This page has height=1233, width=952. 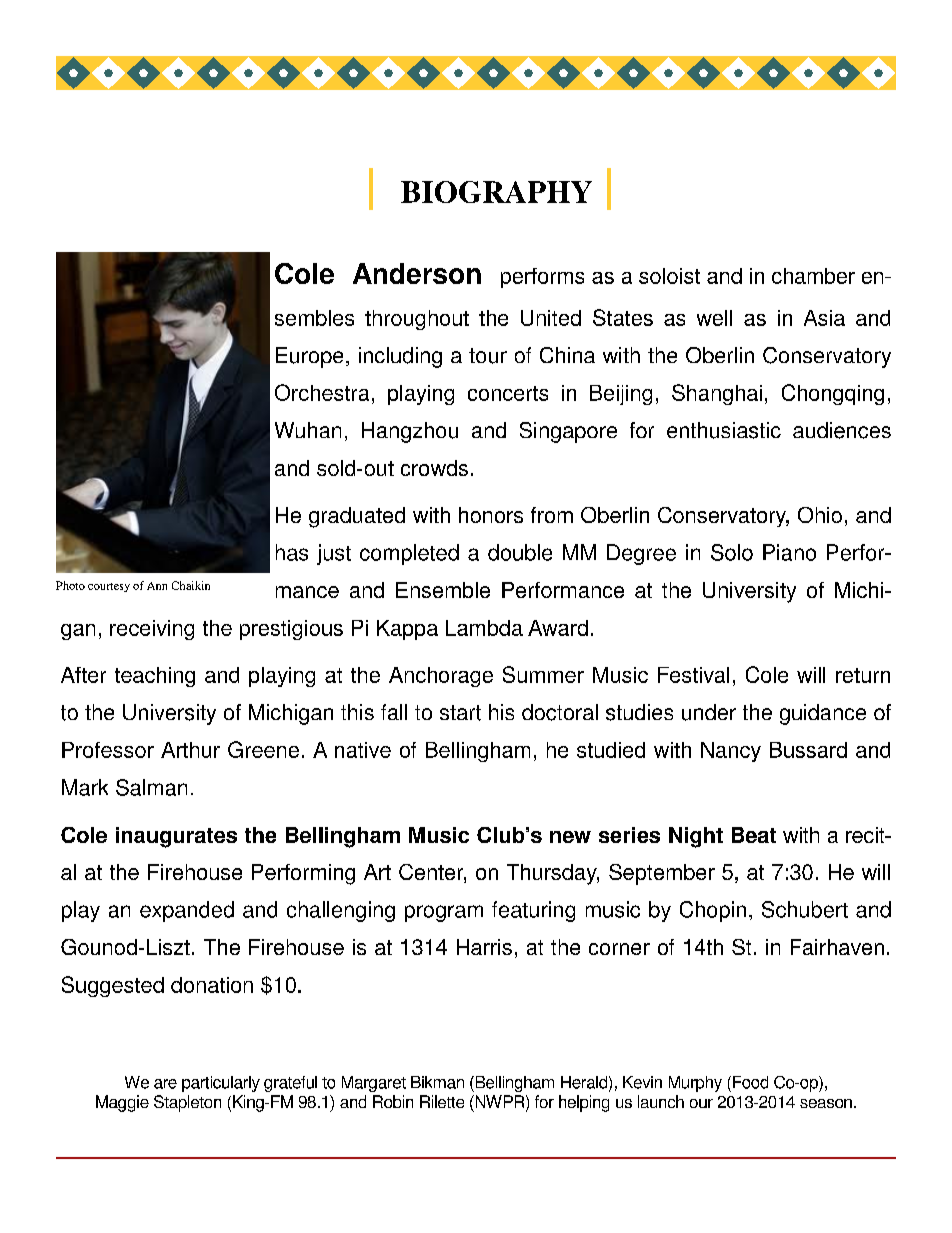 What do you see at coordinates (693, 675) in the page?
I see `Festival` at bounding box center [693, 675].
